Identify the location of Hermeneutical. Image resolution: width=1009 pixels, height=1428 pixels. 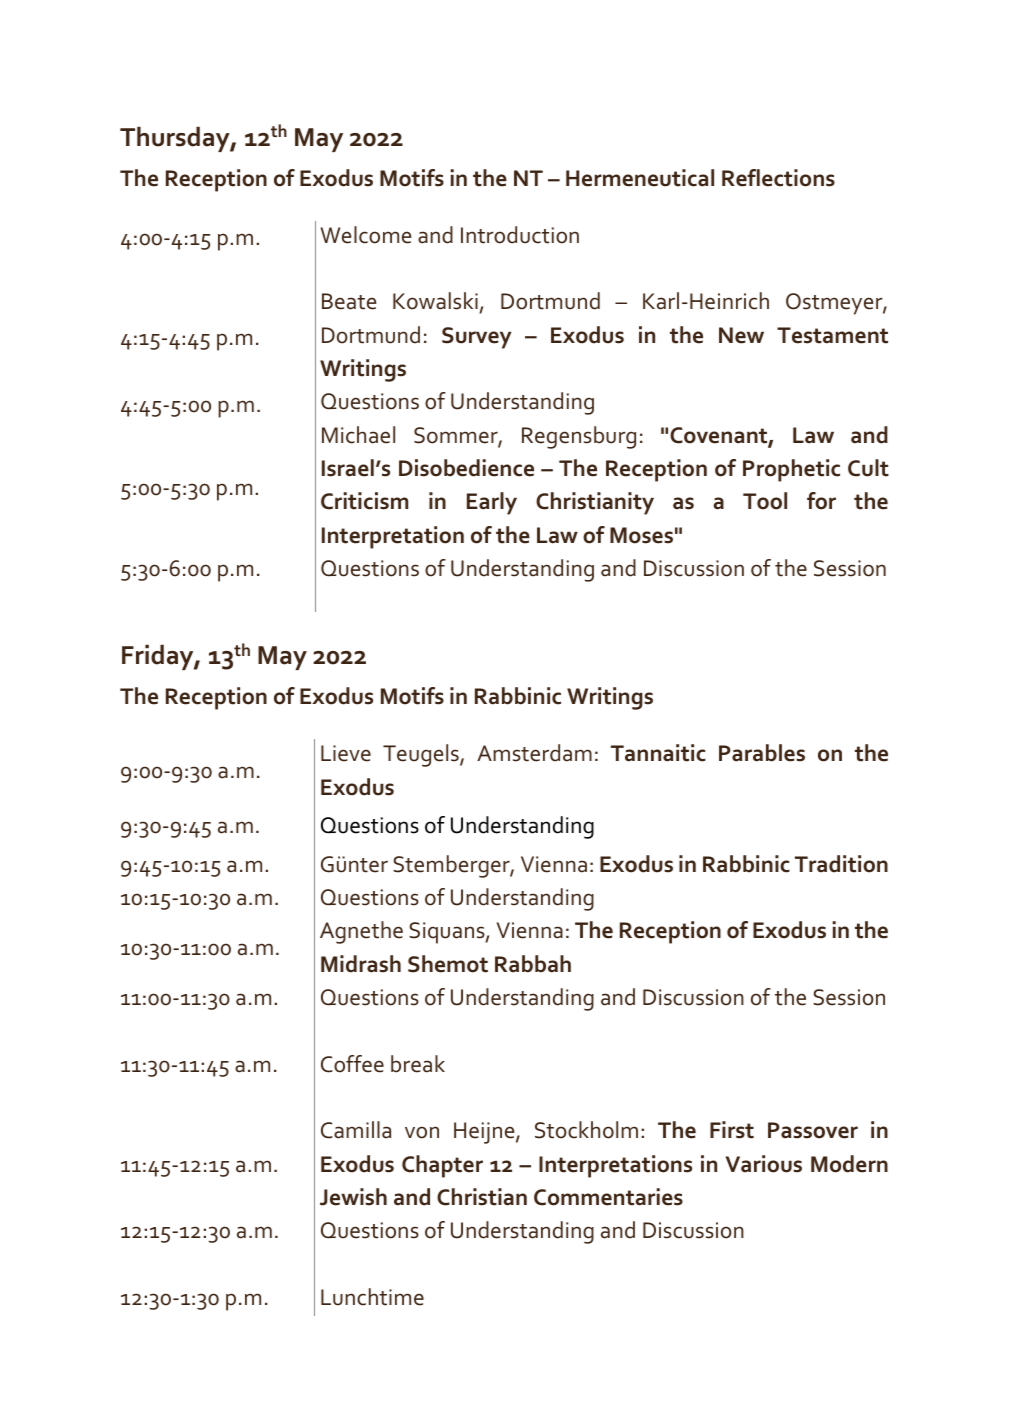
(640, 178).
